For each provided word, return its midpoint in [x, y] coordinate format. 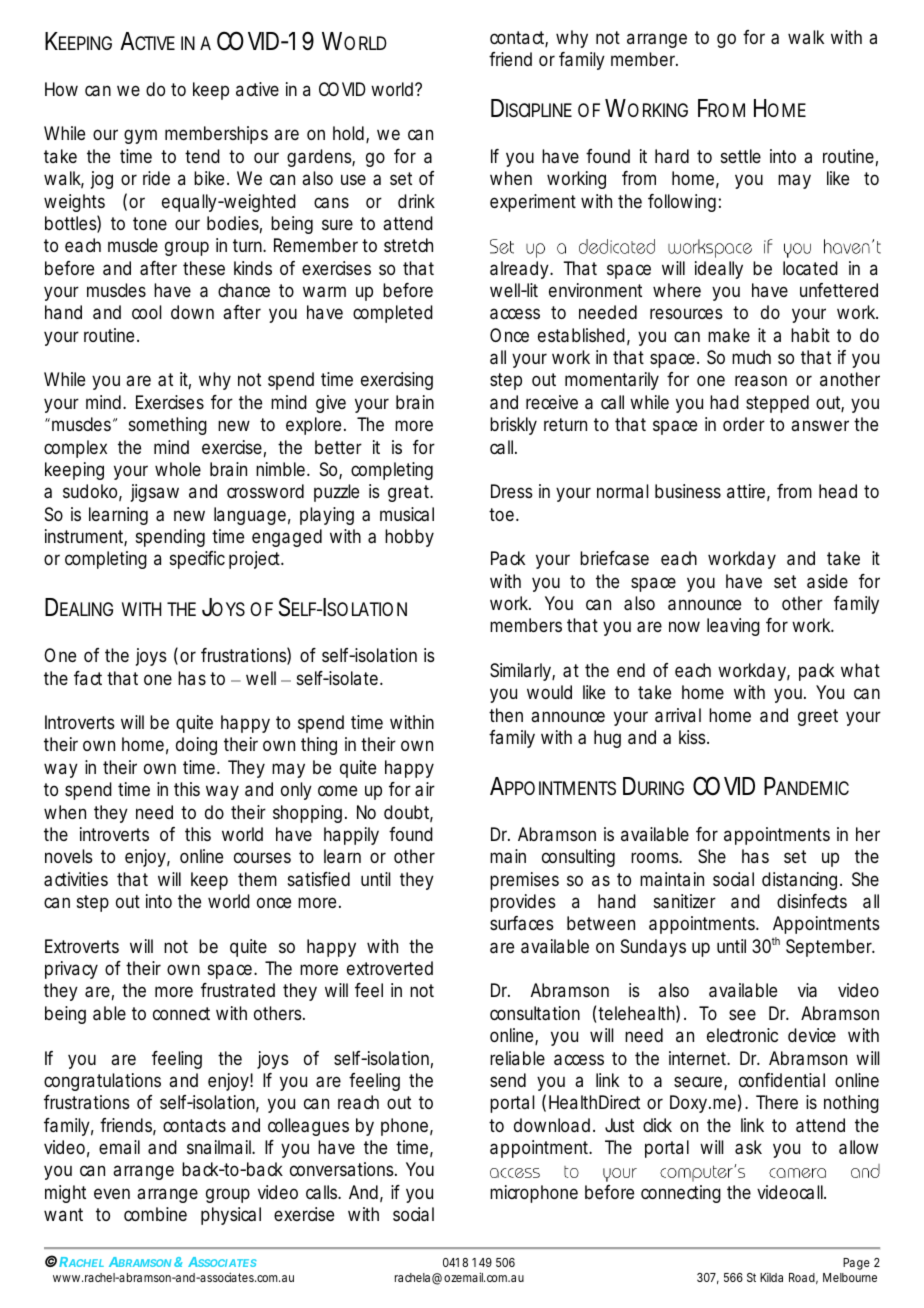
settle [741, 156]
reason [761, 380]
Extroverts [82, 946]
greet [818, 717]
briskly [513, 426]
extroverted [390, 968]
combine [155, 1214]
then [506, 715]
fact [88, 678]
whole [178, 469]
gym [140, 136]
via [807, 990]
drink [416, 201]
